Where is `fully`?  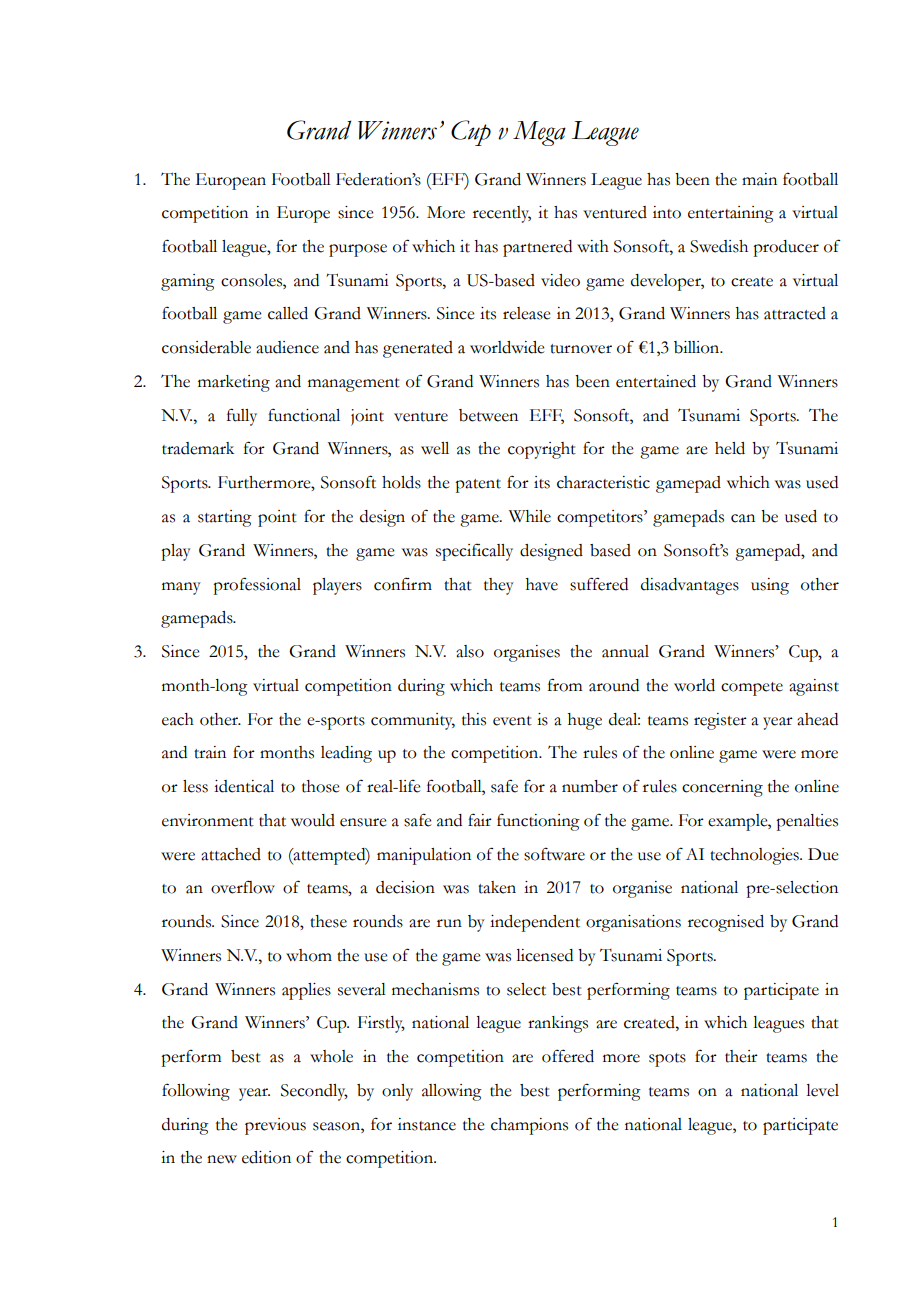 fully is located at coordinates (242, 417).
